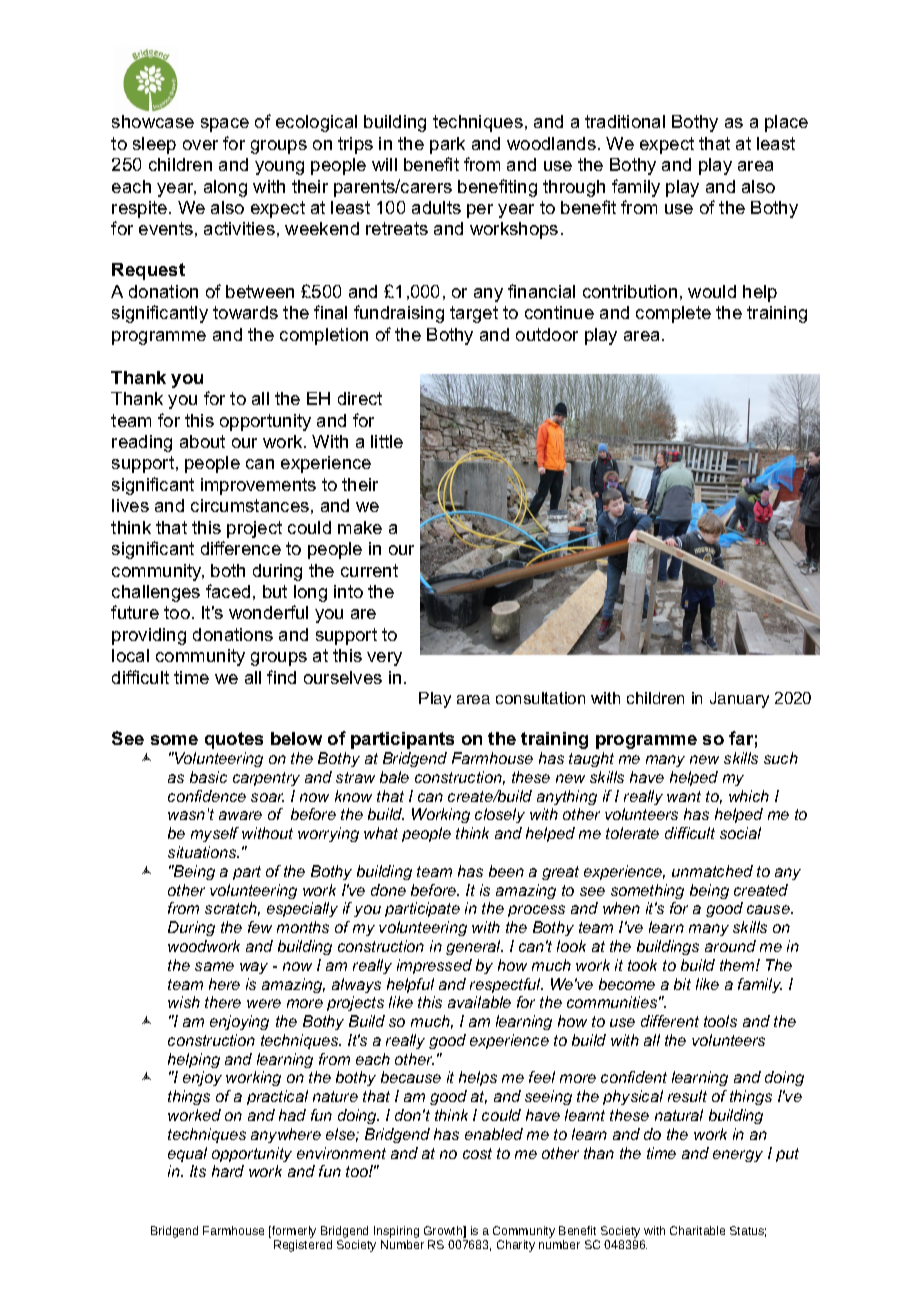 This screenshot has width=924, height=1308. I want to click on place, so click(786, 123).
